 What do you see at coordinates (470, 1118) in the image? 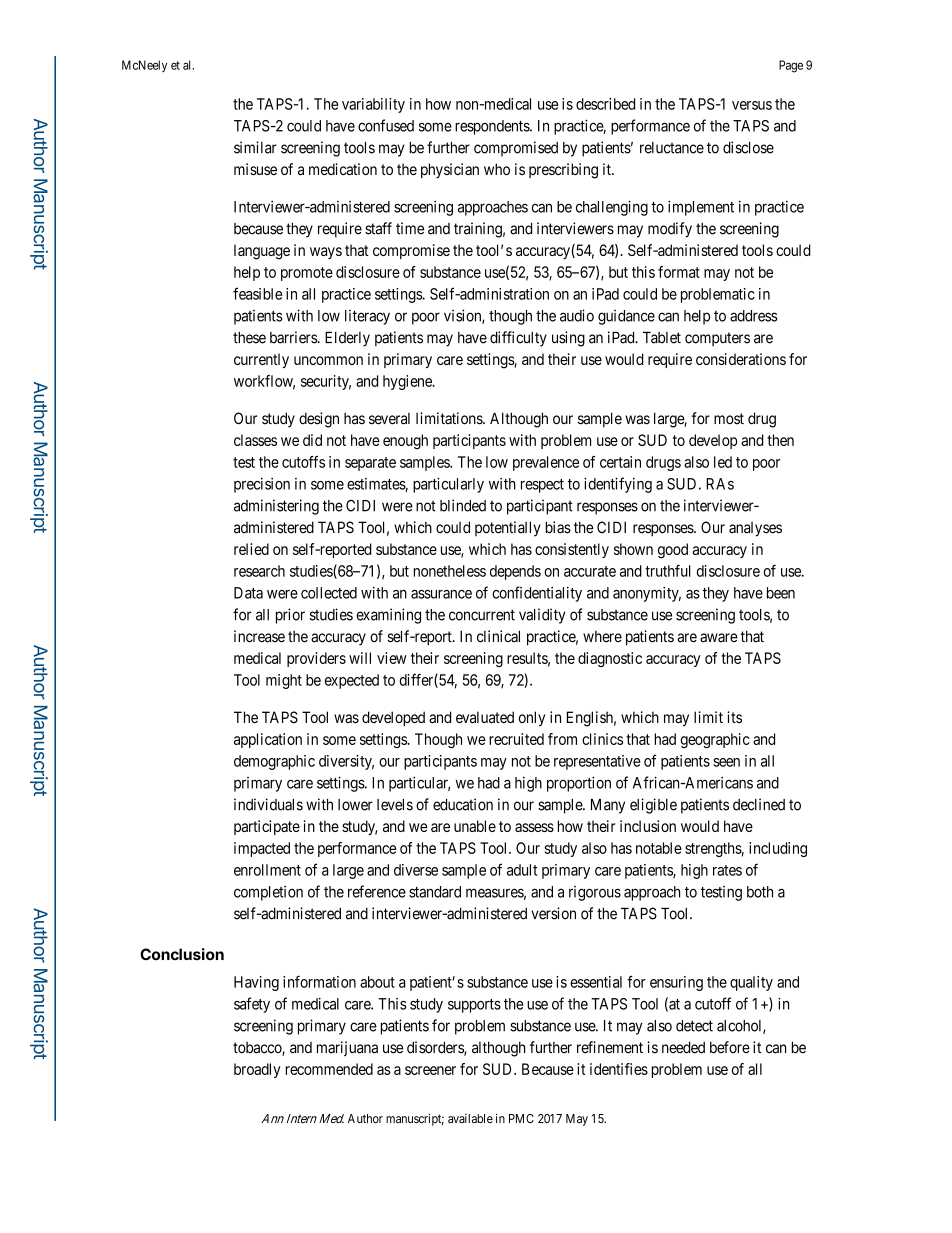
I see `available` at bounding box center [470, 1118].
